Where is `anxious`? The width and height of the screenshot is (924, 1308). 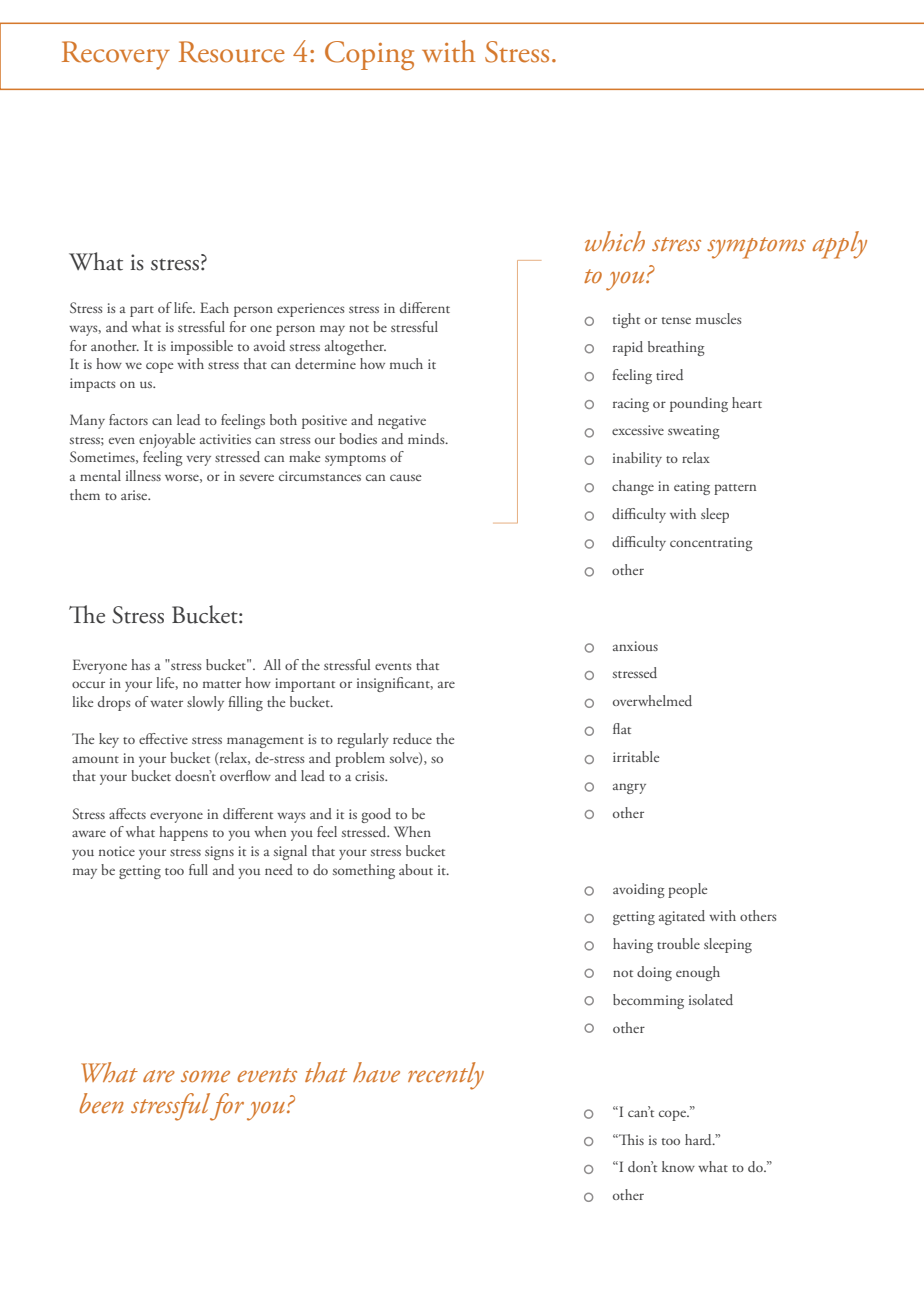 anxious is located at coordinates (635, 646).
